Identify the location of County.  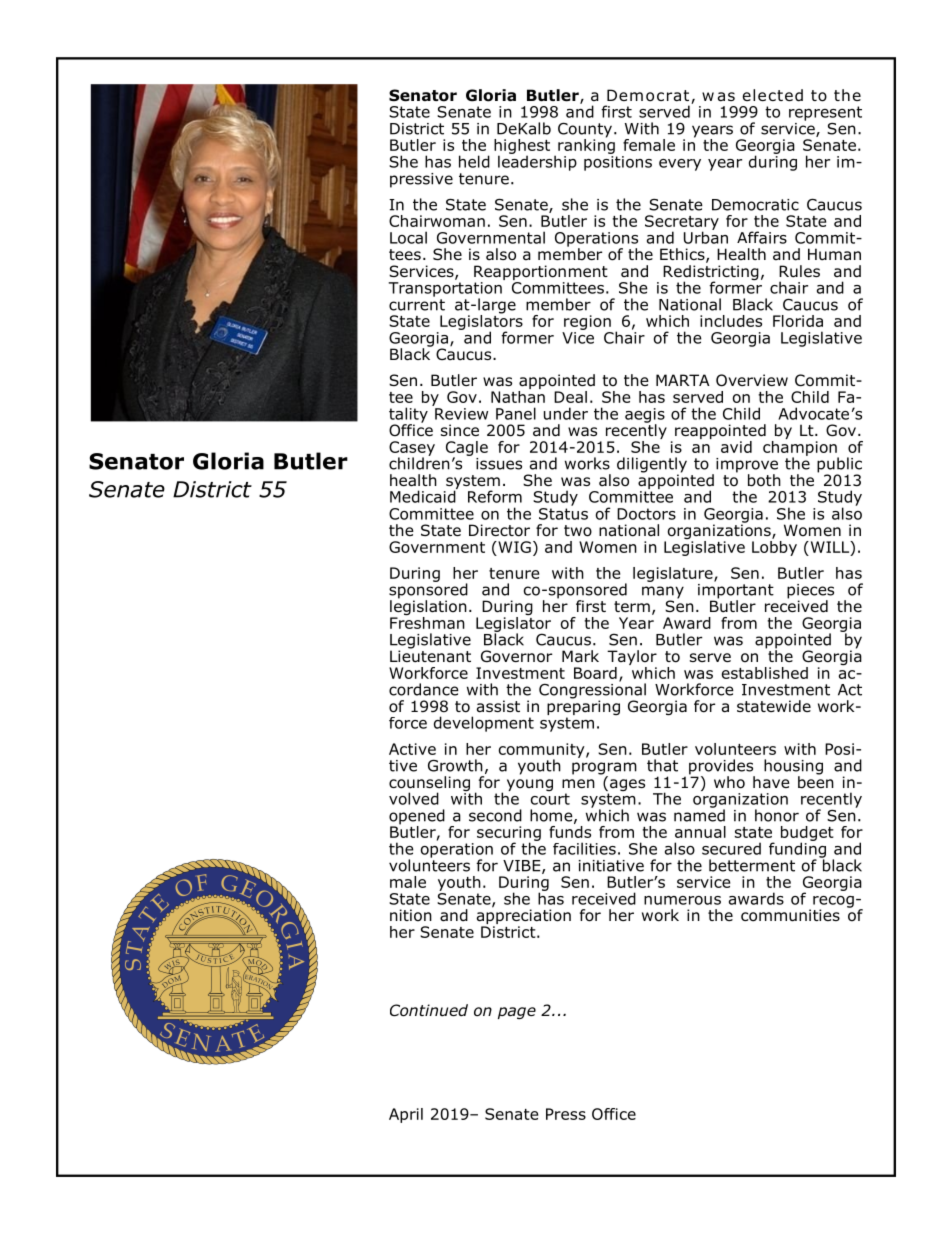
(586, 131).
